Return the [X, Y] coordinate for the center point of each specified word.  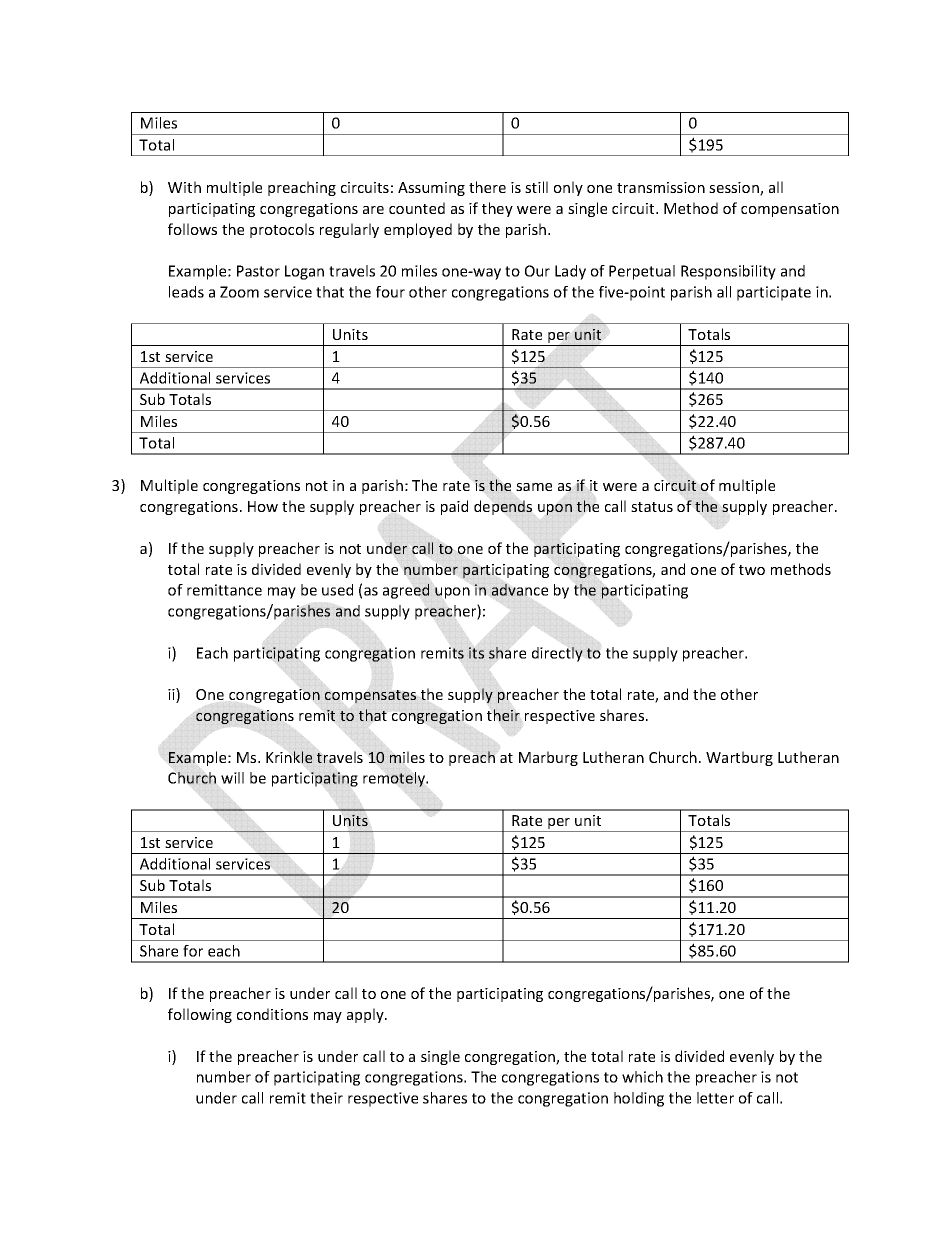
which [642, 1077]
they [497, 209]
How [263, 506]
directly [557, 654]
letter [715, 1098]
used [337, 590]
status [652, 507]
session [735, 189]
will [232, 778]
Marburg [548, 758]
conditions [272, 1014]
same [534, 487]
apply [366, 1015]
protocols [282, 230]
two [752, 570]
